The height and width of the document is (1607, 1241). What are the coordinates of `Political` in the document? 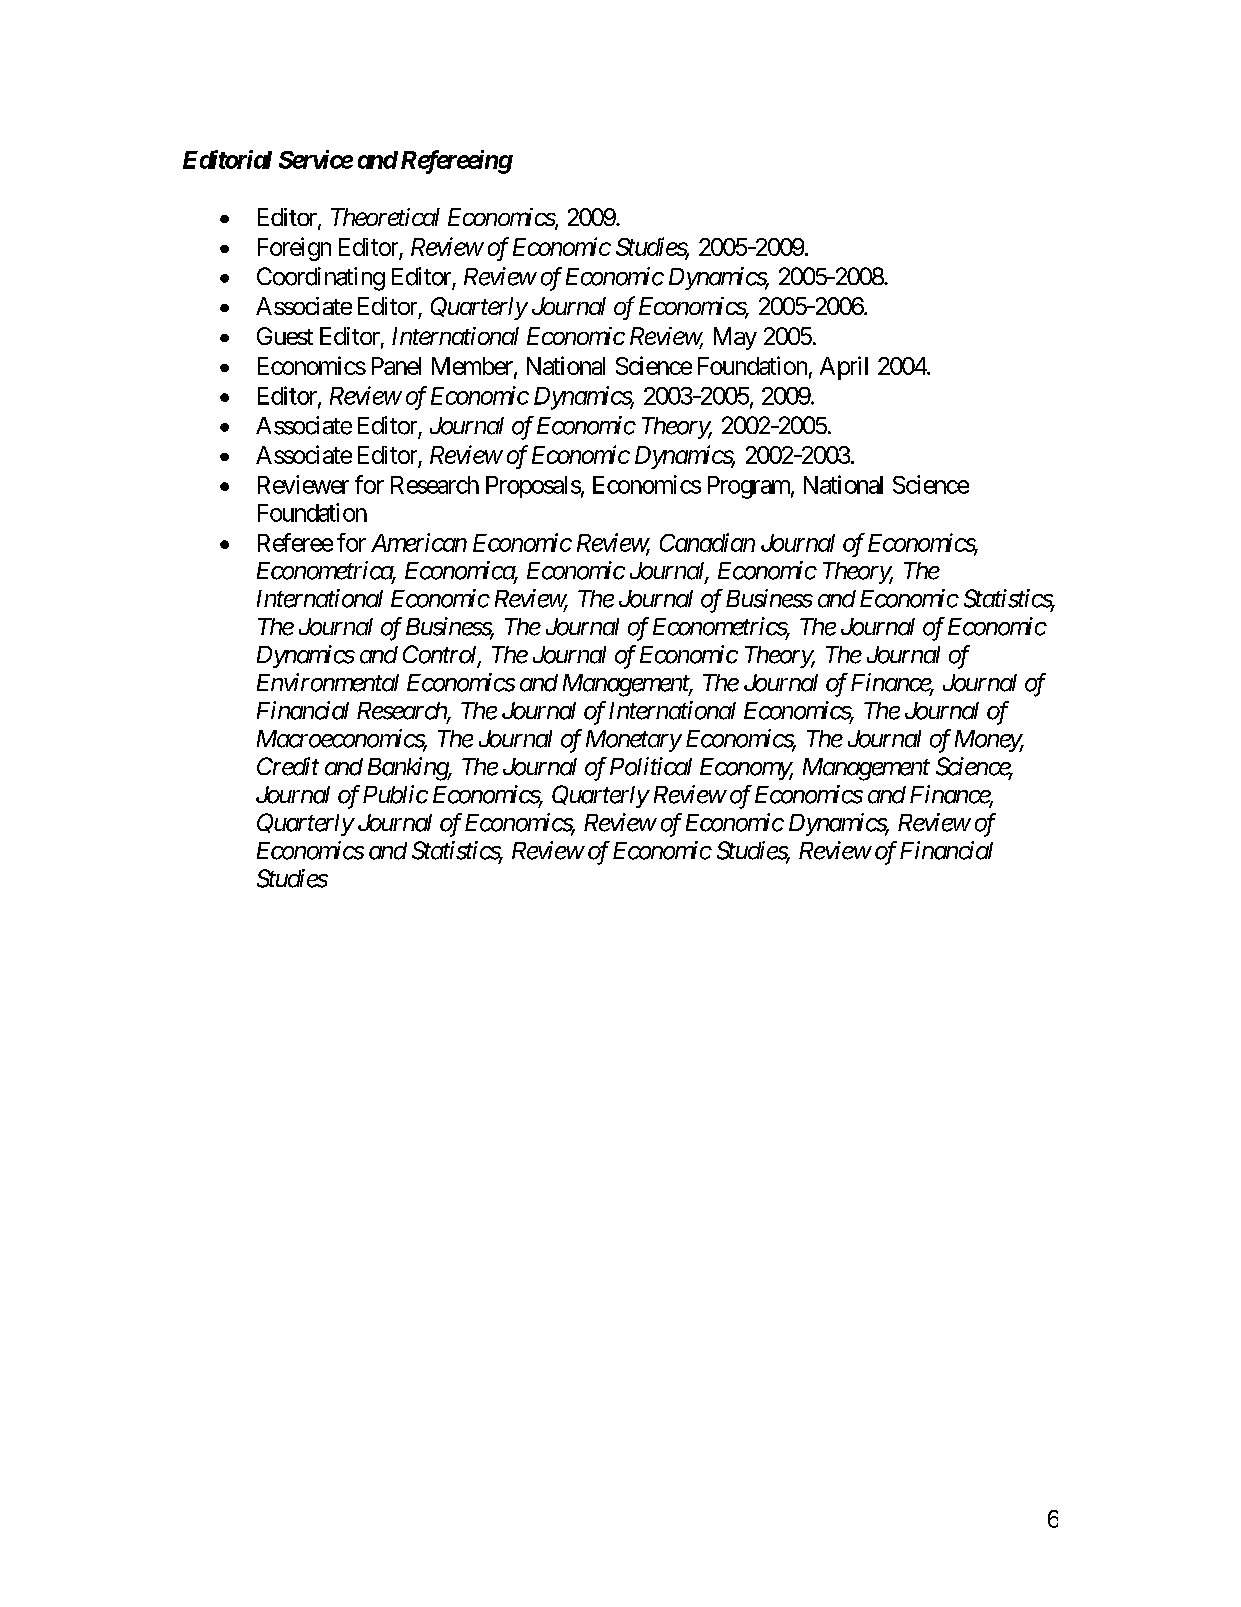 It's located at (651, 766).
